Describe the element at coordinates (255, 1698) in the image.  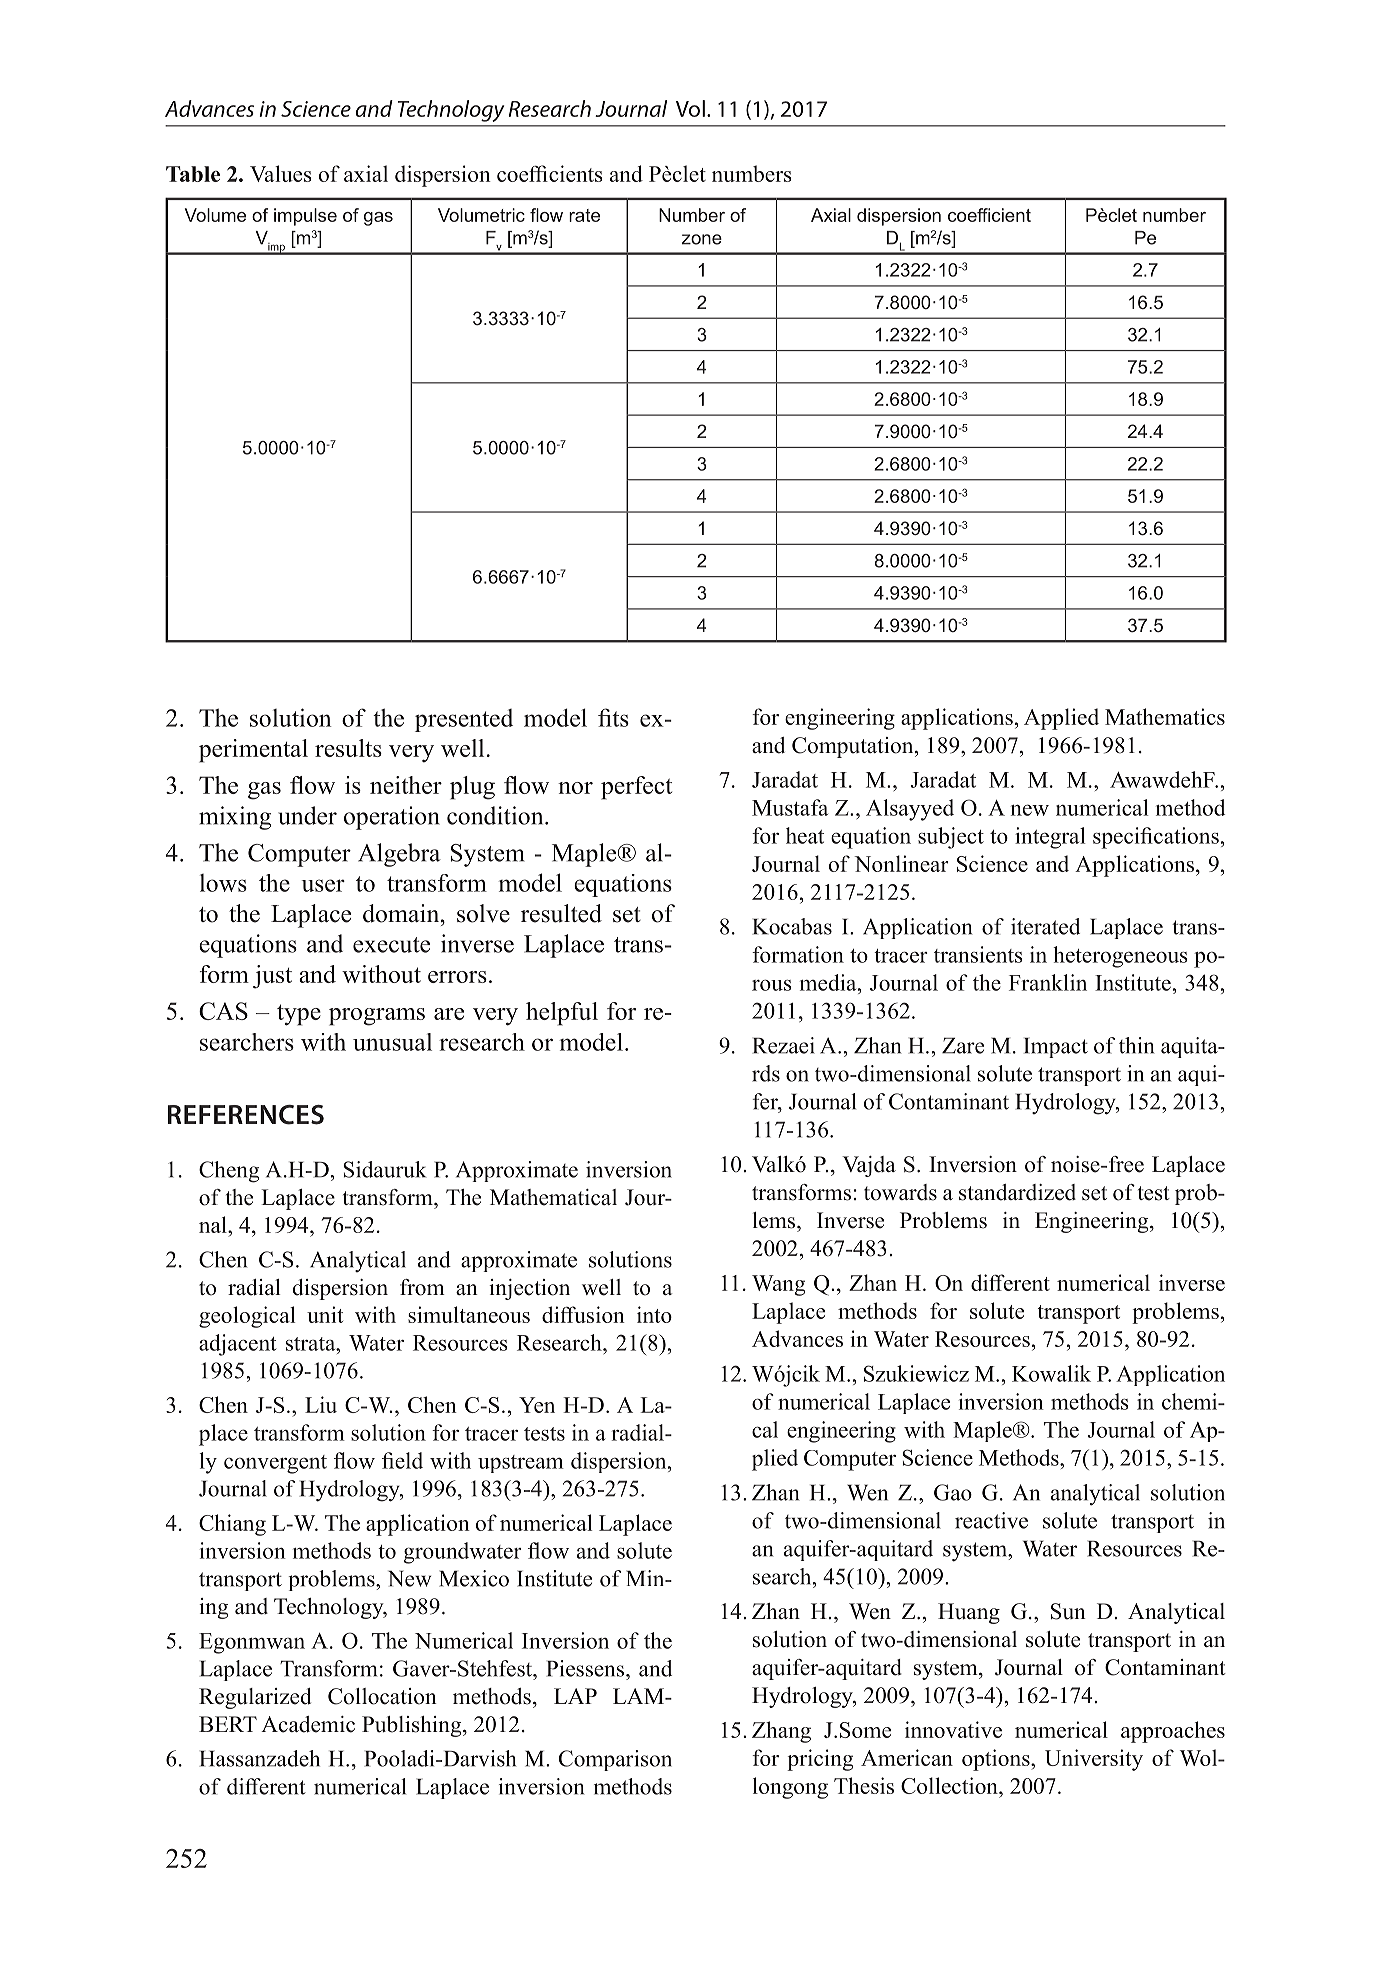
I see `Regularized` at that location.
